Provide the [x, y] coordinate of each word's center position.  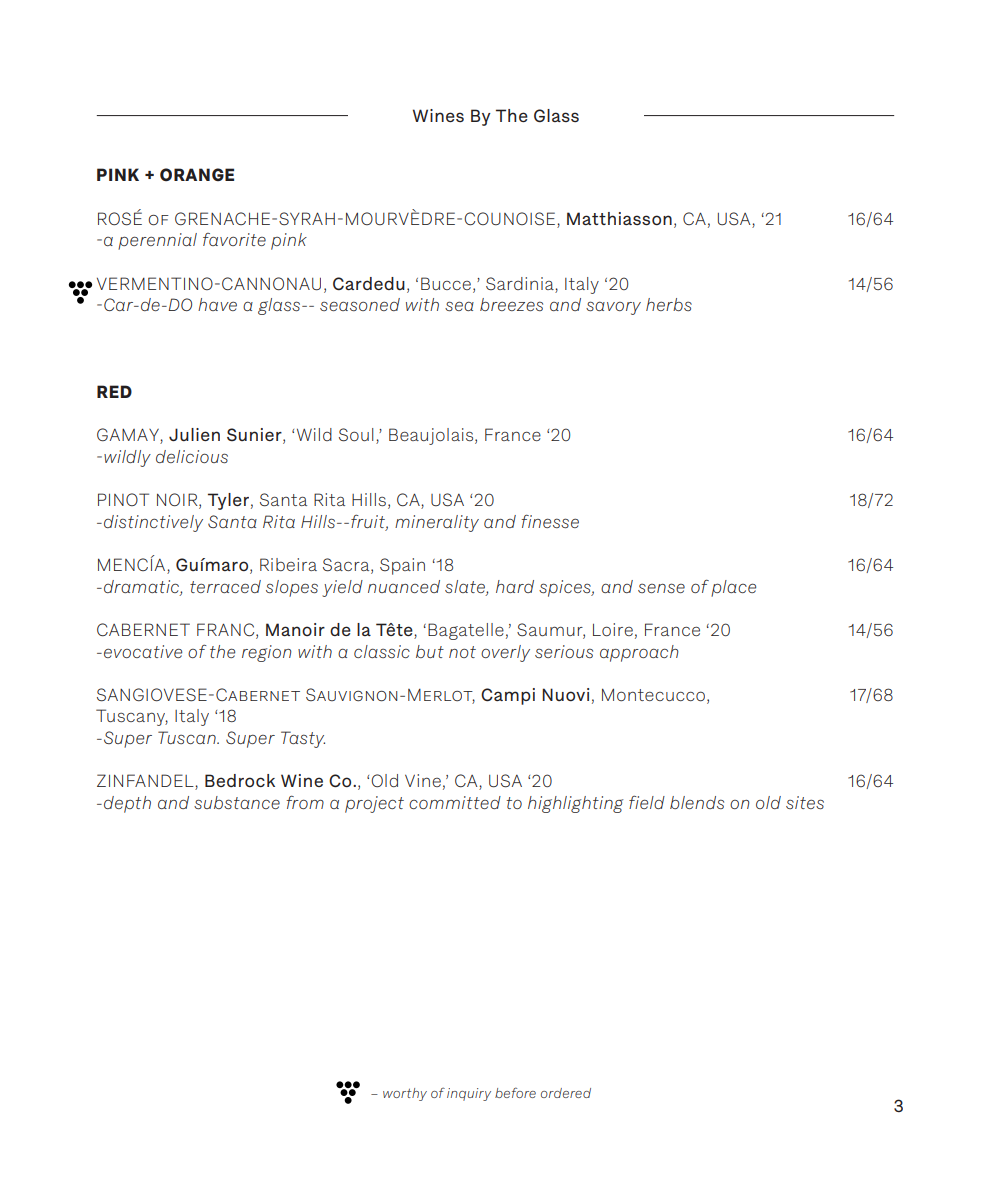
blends [697, 802]
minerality [437, 523]
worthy [405, 1094]
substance [237, 802]
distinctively [153, 523]
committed [455, 802]
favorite [234, 239]
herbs [669, 304]
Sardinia [520, 283]
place [733, 588]
